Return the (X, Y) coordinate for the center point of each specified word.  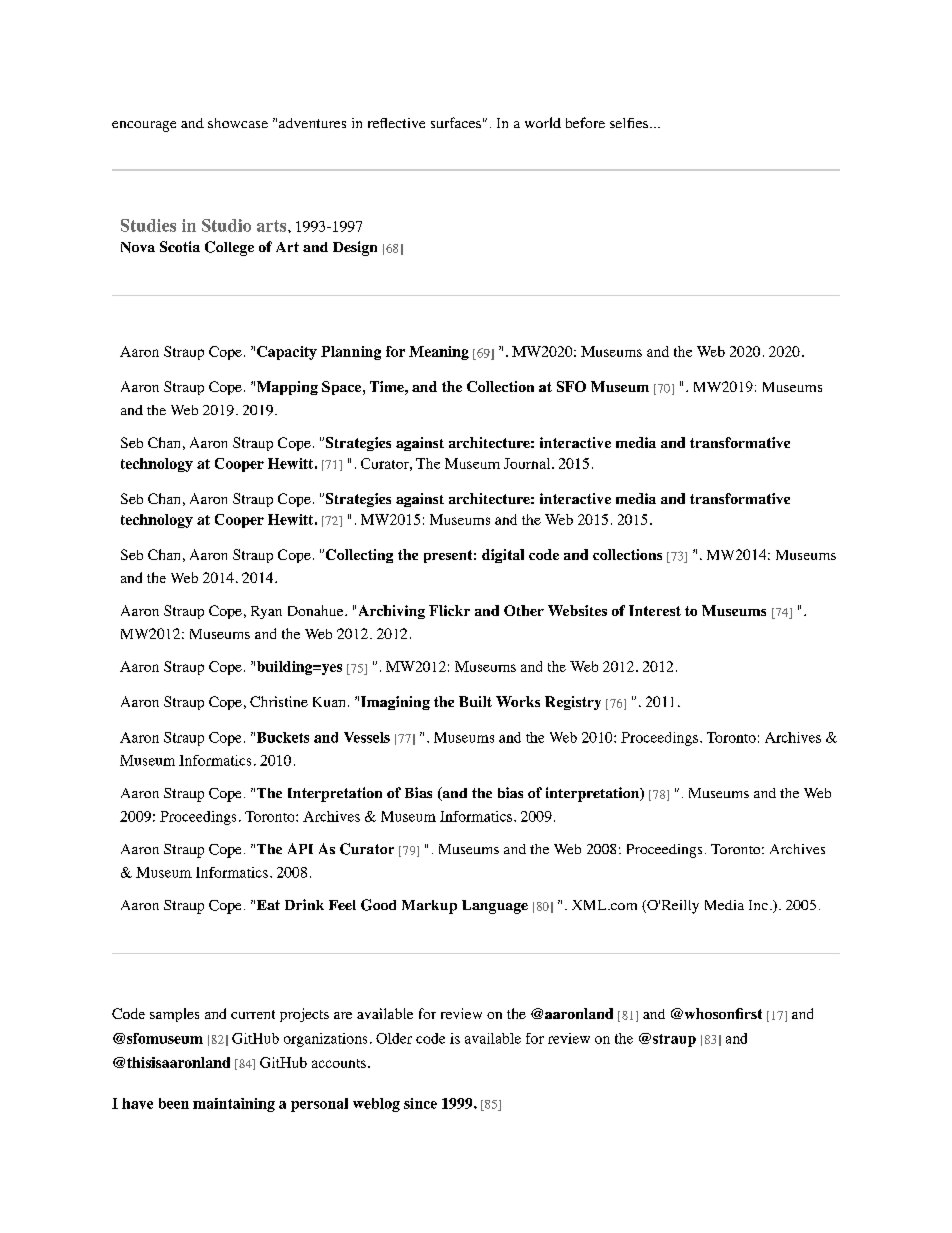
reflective (396, 123)
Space (341, 388)
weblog (376, 1105)
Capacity (287, 353)
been (174, 1103)
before (585, 122)
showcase (238, 123)
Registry (573, 703)
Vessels (367, 737)
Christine (279, 701)
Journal (528, 463)
